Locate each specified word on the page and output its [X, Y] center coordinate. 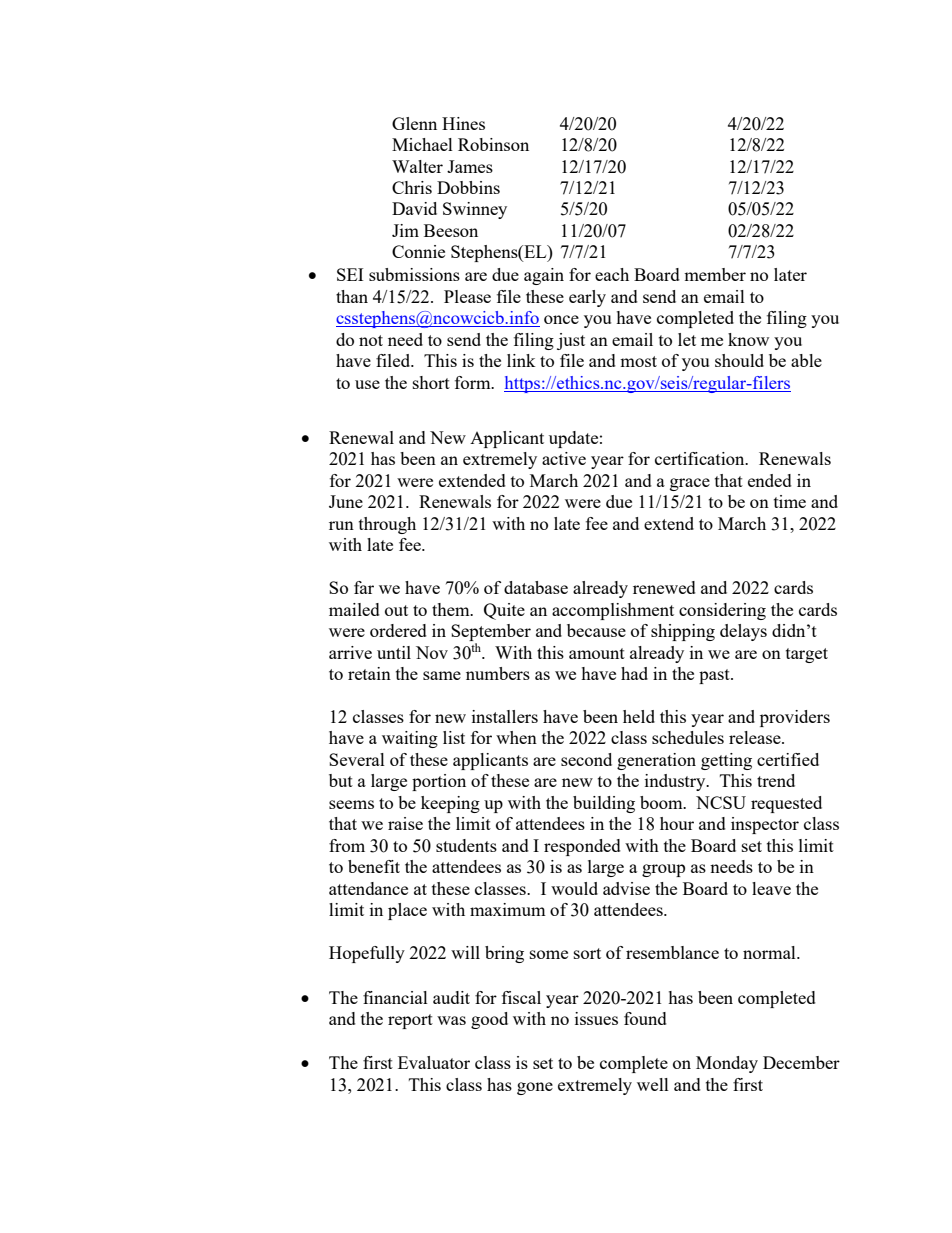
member [715, 274]
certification [701, 458]
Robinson [493, 144]
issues [596, 1018]
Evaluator [434, 1062]
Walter [417, 166]
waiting [410, 739]
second [586, 759]
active [564, 458]
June [346, 501]
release [756, 737]
